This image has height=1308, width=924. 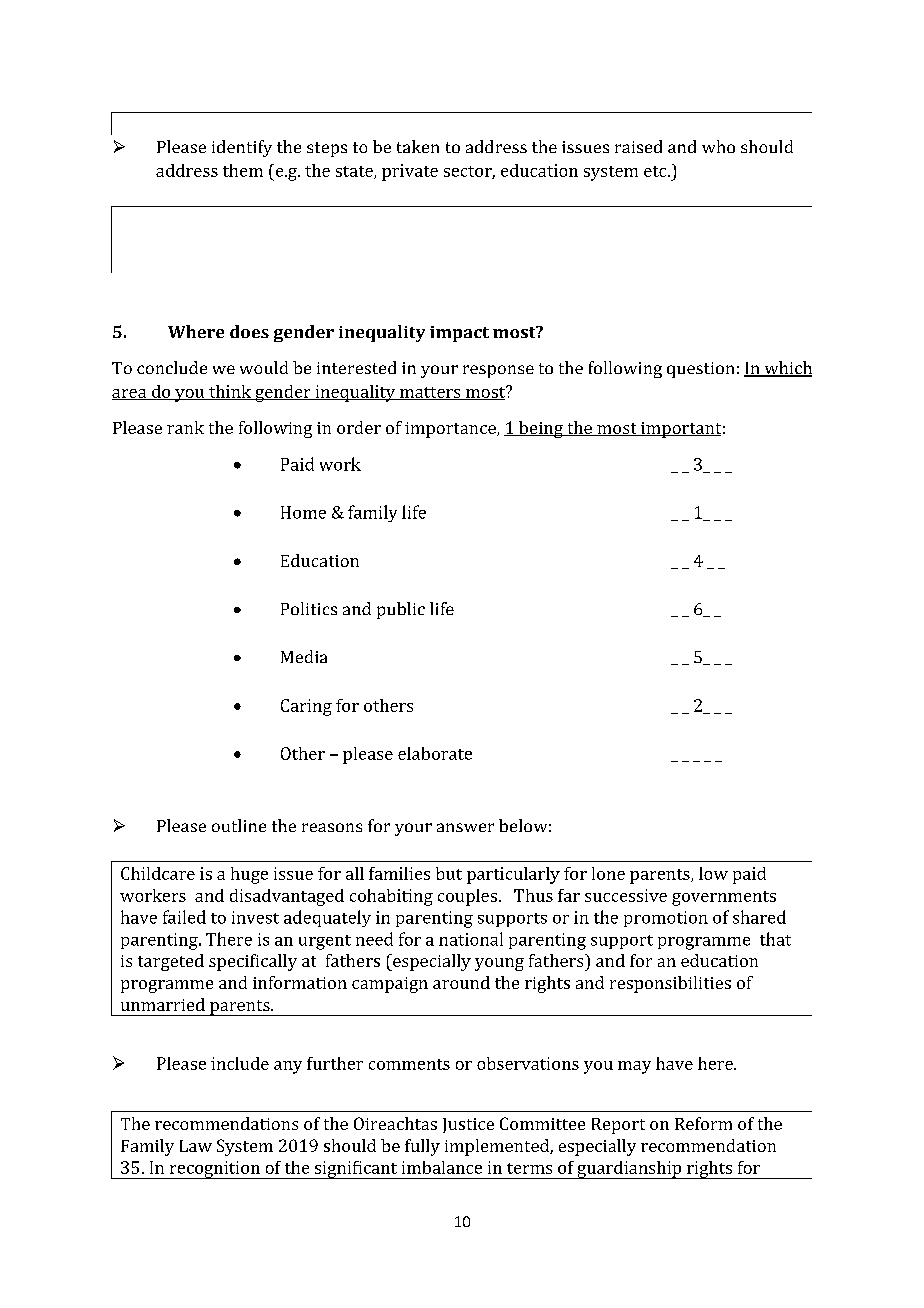 What do you see at coordinates (703, 1123) in the image?
I see `Reform` at bounding box center [703, 1123].
